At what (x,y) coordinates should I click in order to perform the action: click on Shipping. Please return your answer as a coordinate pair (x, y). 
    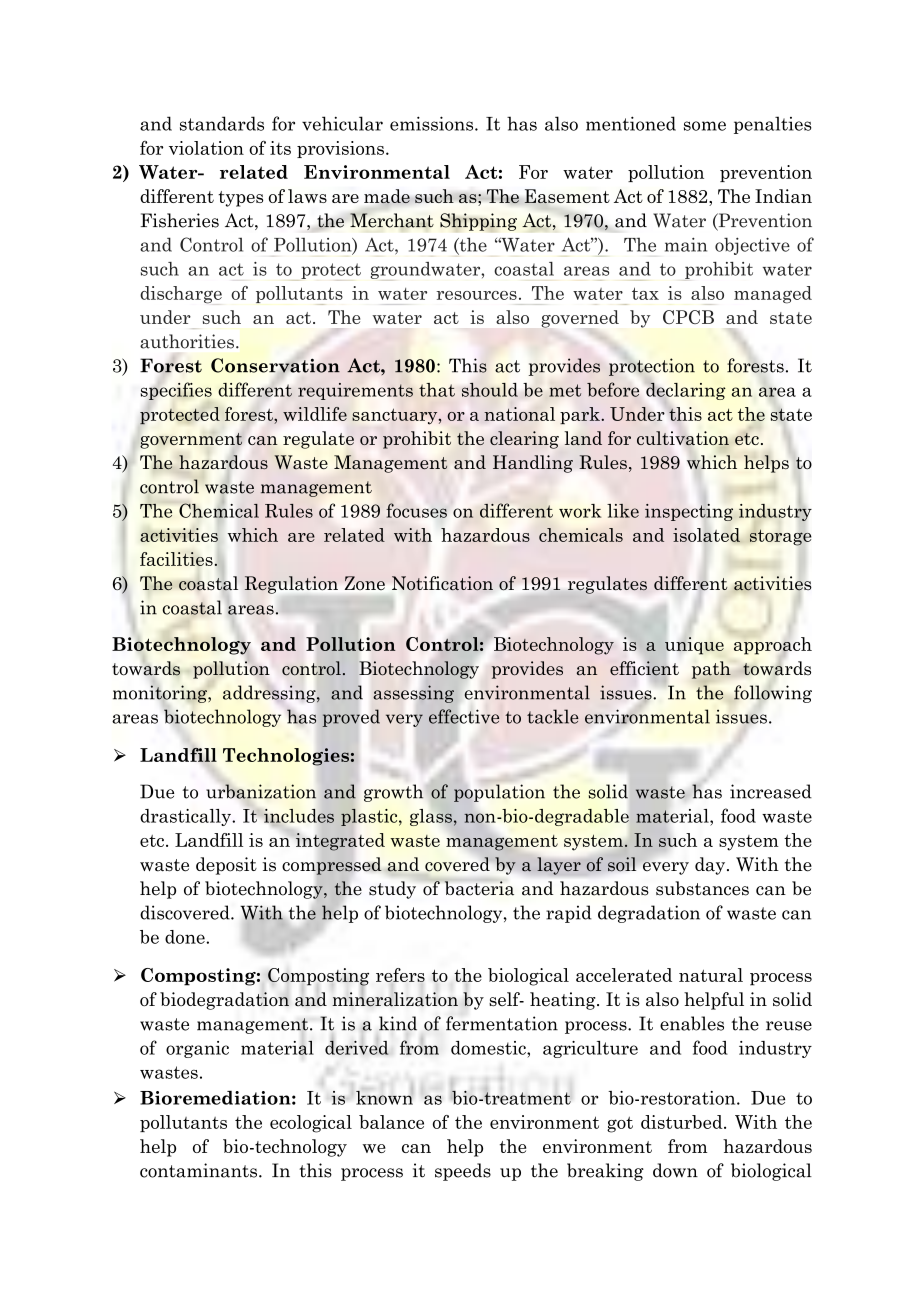
    Looking at the image, I should click on (478, 222).
